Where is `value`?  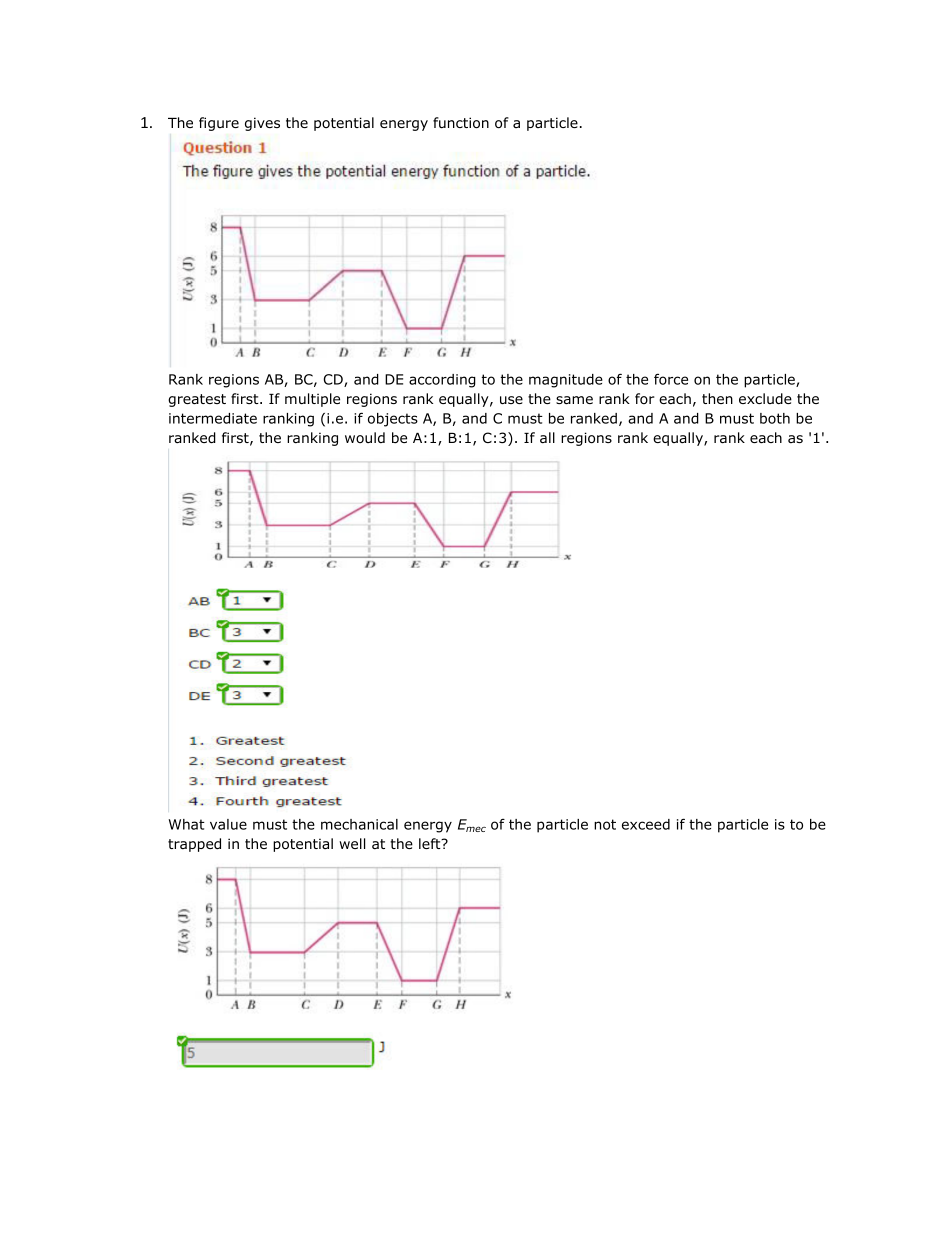 value is located at coordinates (228, 824).
